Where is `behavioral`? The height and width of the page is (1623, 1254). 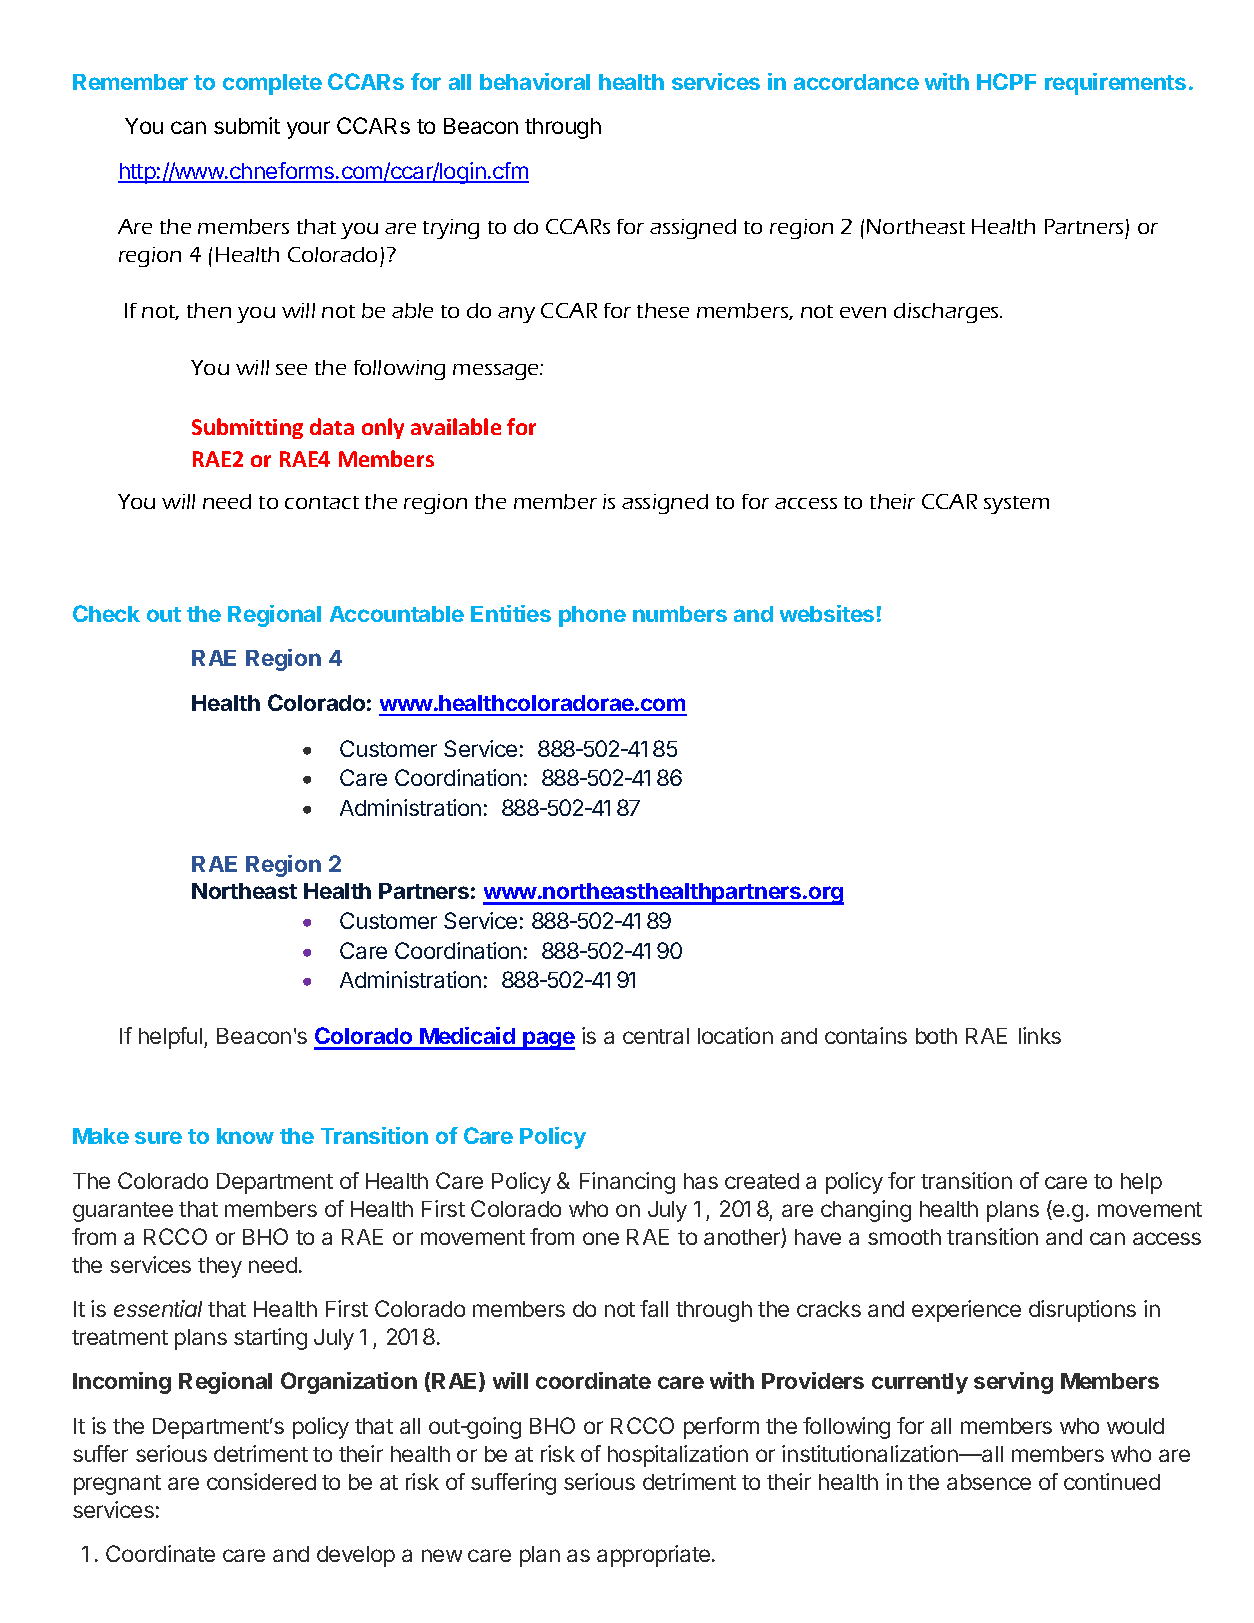
behavioral is located at coordinates (535, 81).
